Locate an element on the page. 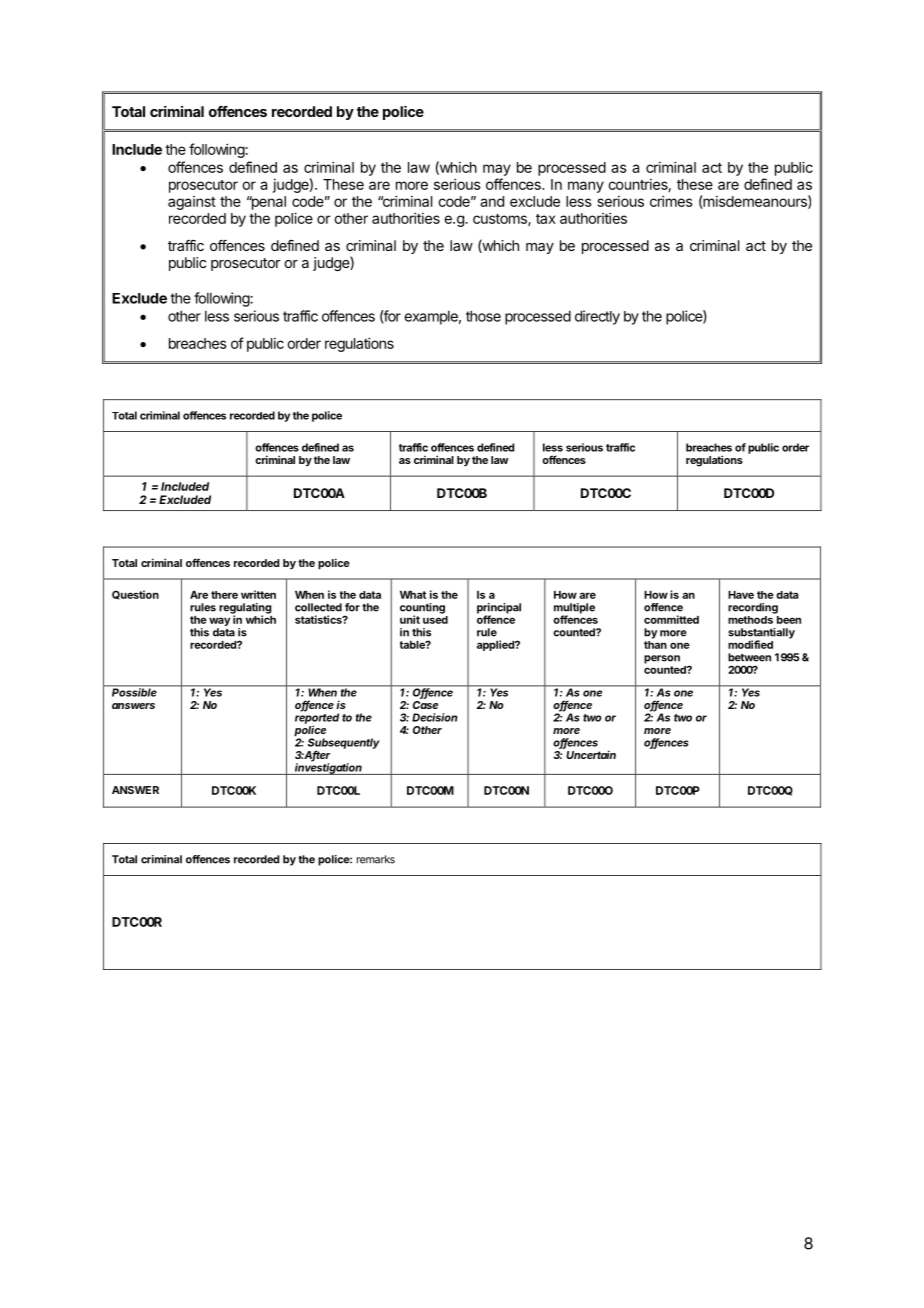 The image size is (924, 1308). remarks is located at coordinates (376, 859).
